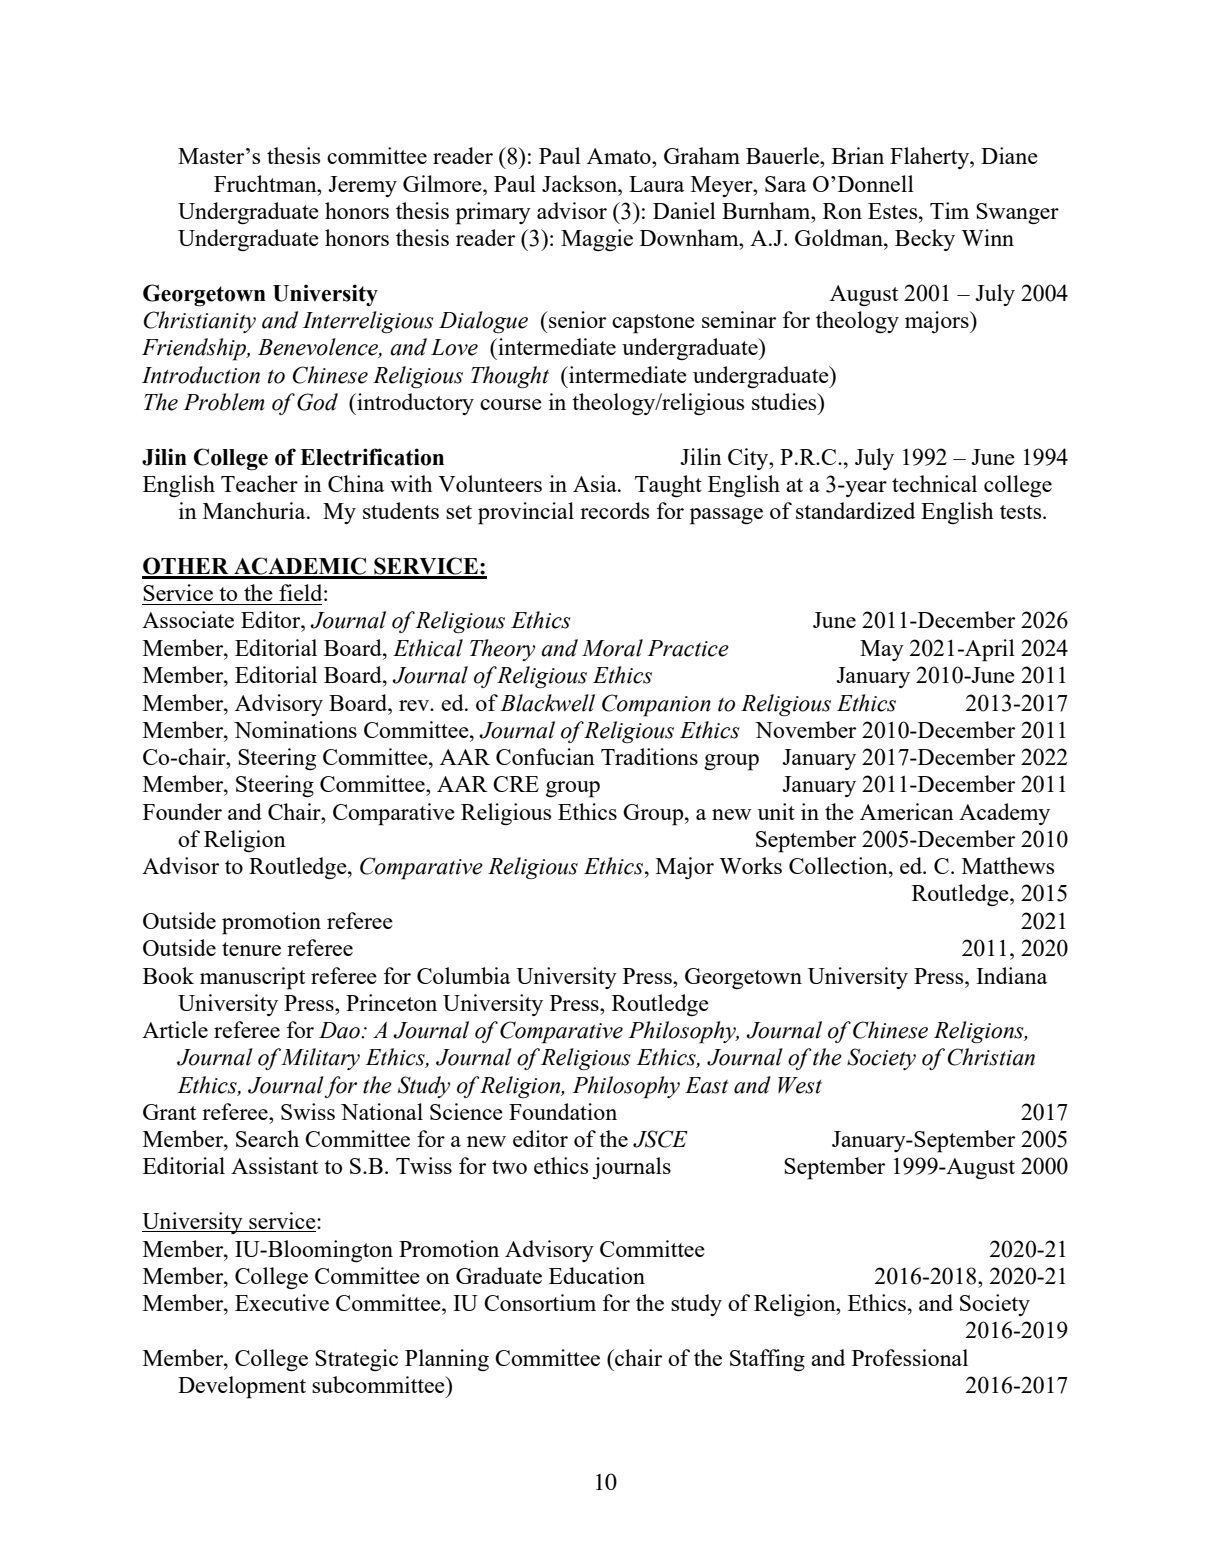 This screenshot has width=1211, height=1567. What do you see at coordinates (910, 1357) in the screenshot?
I see `Professional` at bounding box center [910, 1357].
